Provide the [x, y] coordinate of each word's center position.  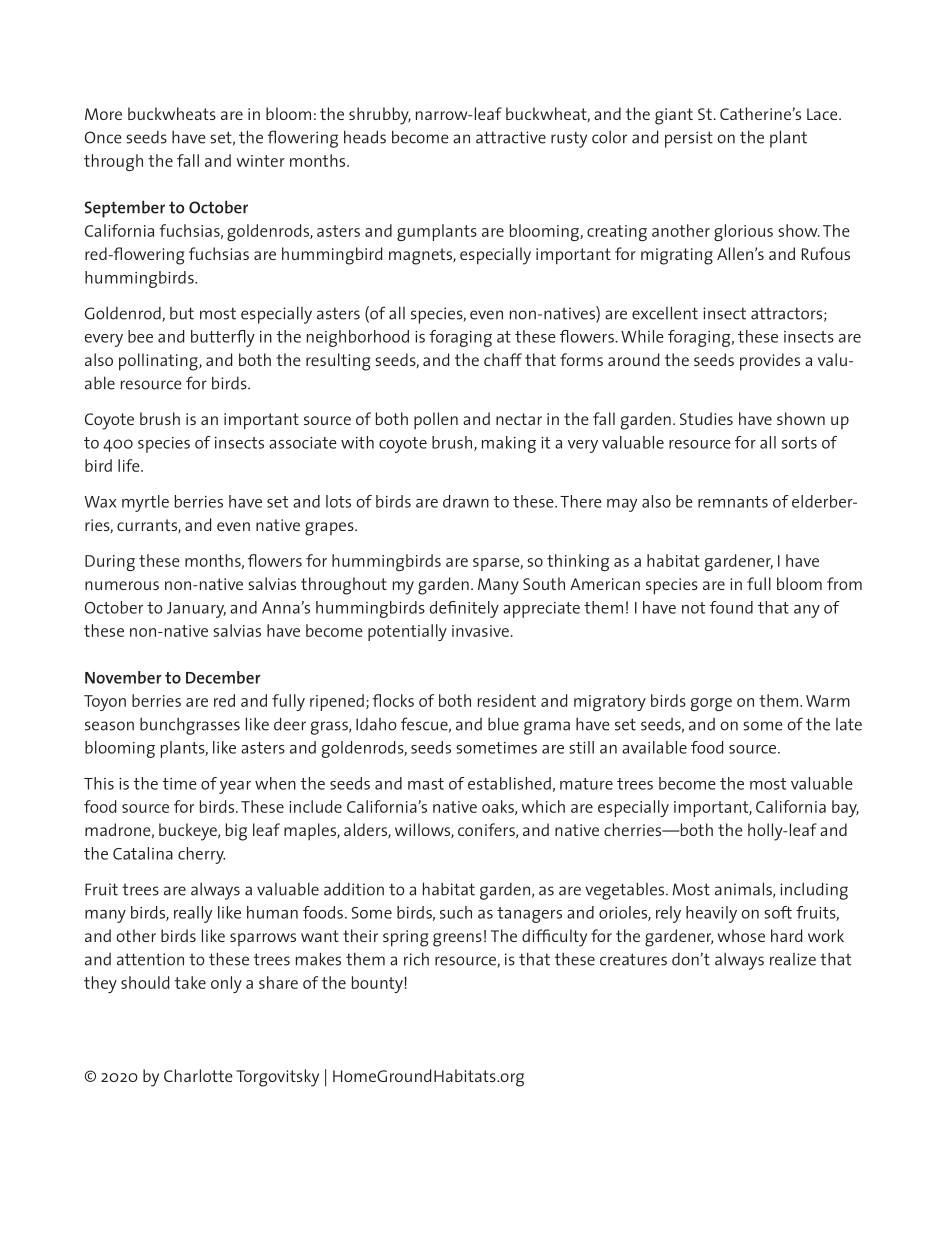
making [509, 444]
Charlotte [198, 1075]
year [235, 787]
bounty [377, 984]
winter [260, 161]
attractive [511, 137]
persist [689, 139]
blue [503, 724]
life [130, 465]
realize [793, 959]
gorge [711, 704]
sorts [799, 443]
